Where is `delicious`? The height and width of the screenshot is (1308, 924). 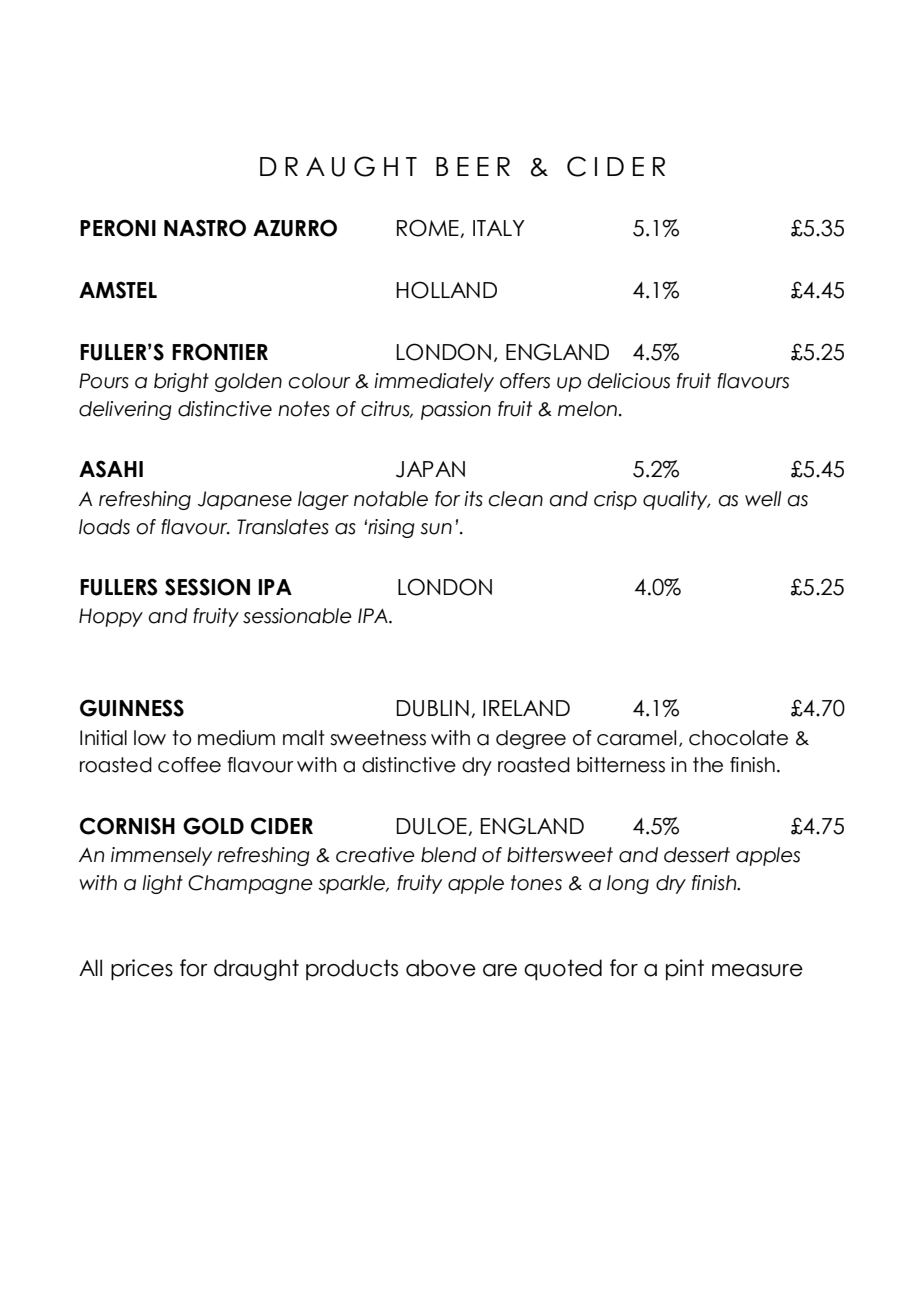
delicious is located at coordinates (629, 381).
